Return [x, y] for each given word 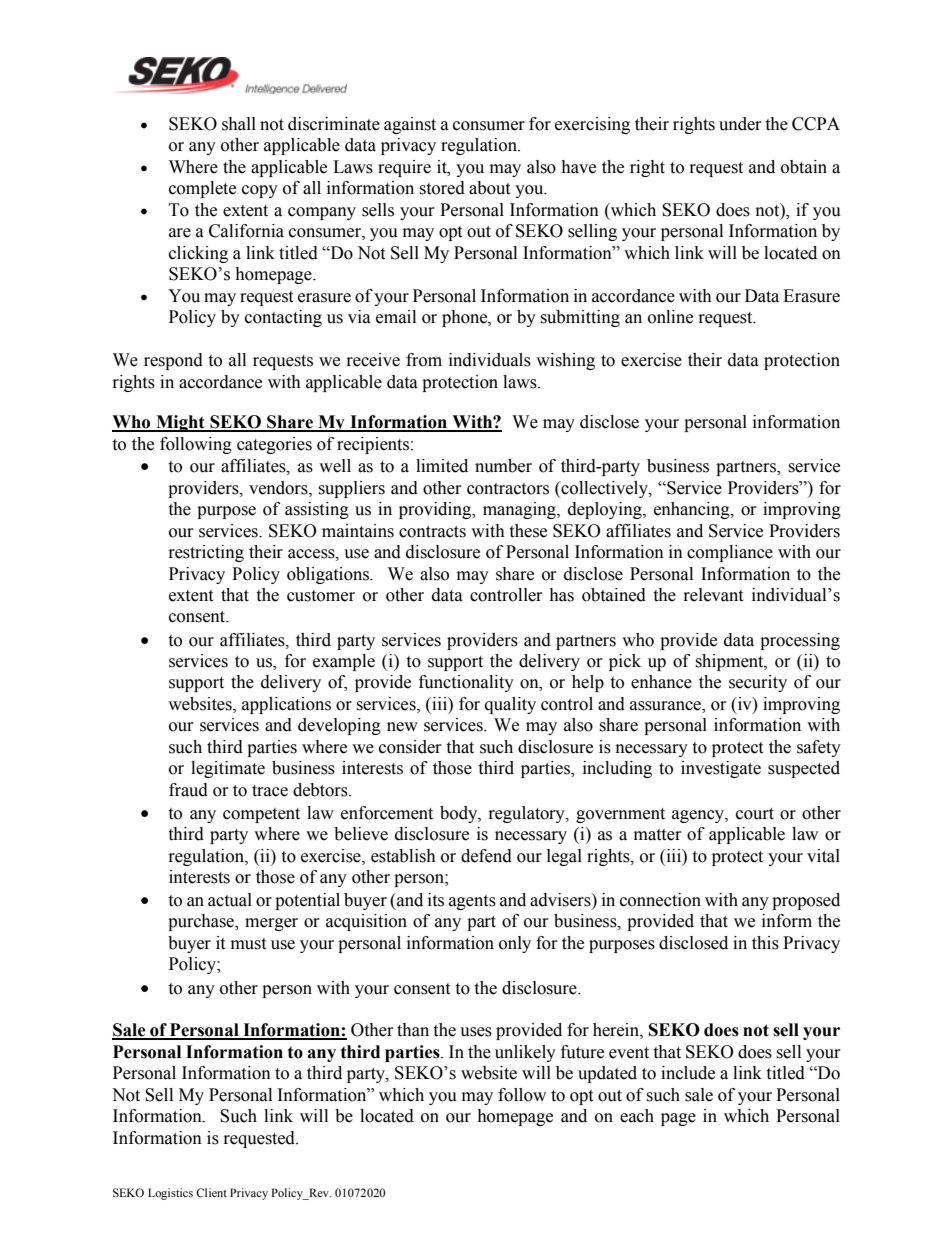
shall [239, 124]
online [670, 317]
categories [274, 445]
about [489, 188]
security [758, 683]
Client [211, 1192]
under [740, 124]
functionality [466, 683]
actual [230, 900]
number [503, 466]
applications [286, 705]
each [637, 1116]
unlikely [525, 1053]
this [765, 943]
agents [472, 902]
